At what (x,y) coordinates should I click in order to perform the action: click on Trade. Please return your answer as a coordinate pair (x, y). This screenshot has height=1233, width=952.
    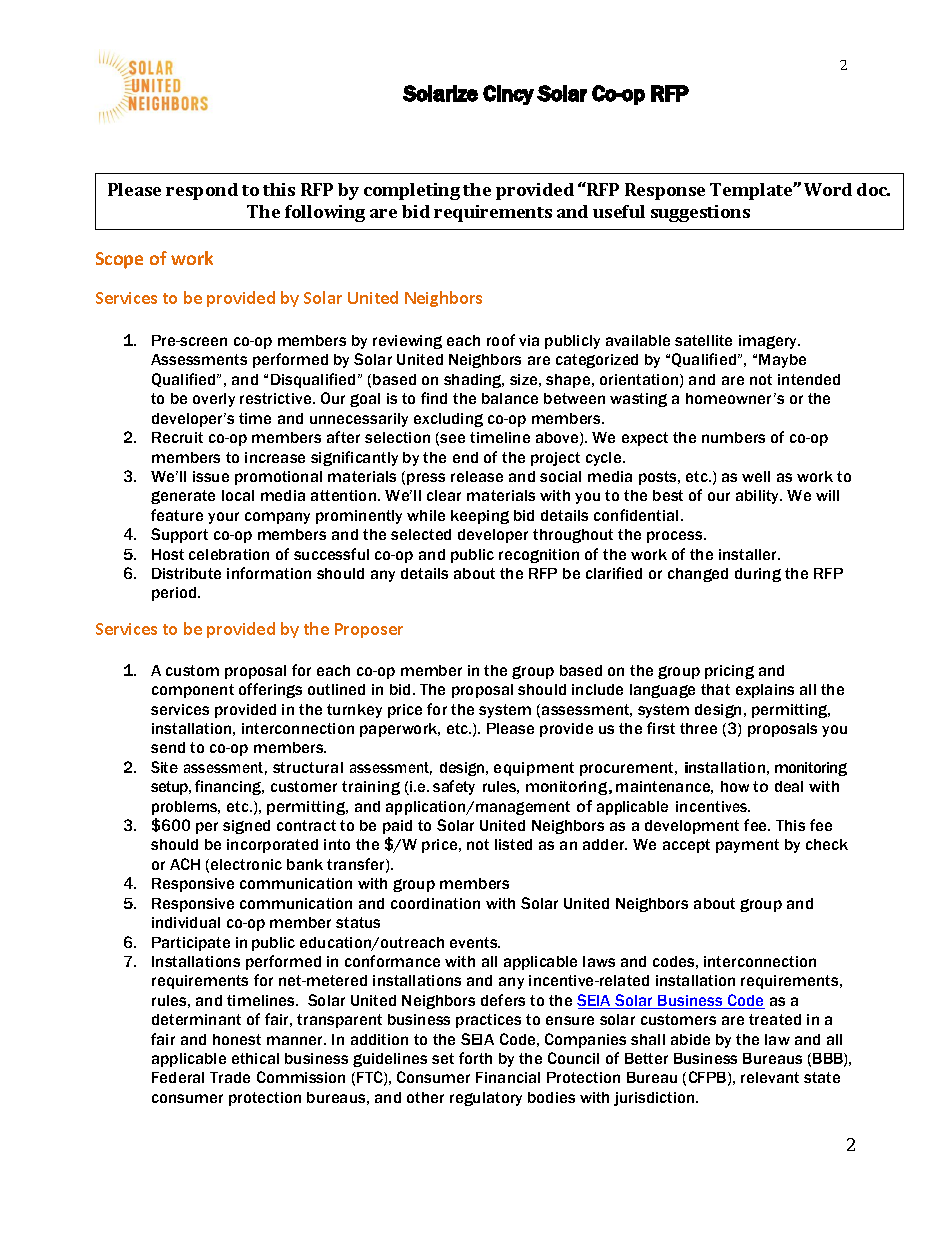
    Looking at the image, I should click on (230, 1077).
